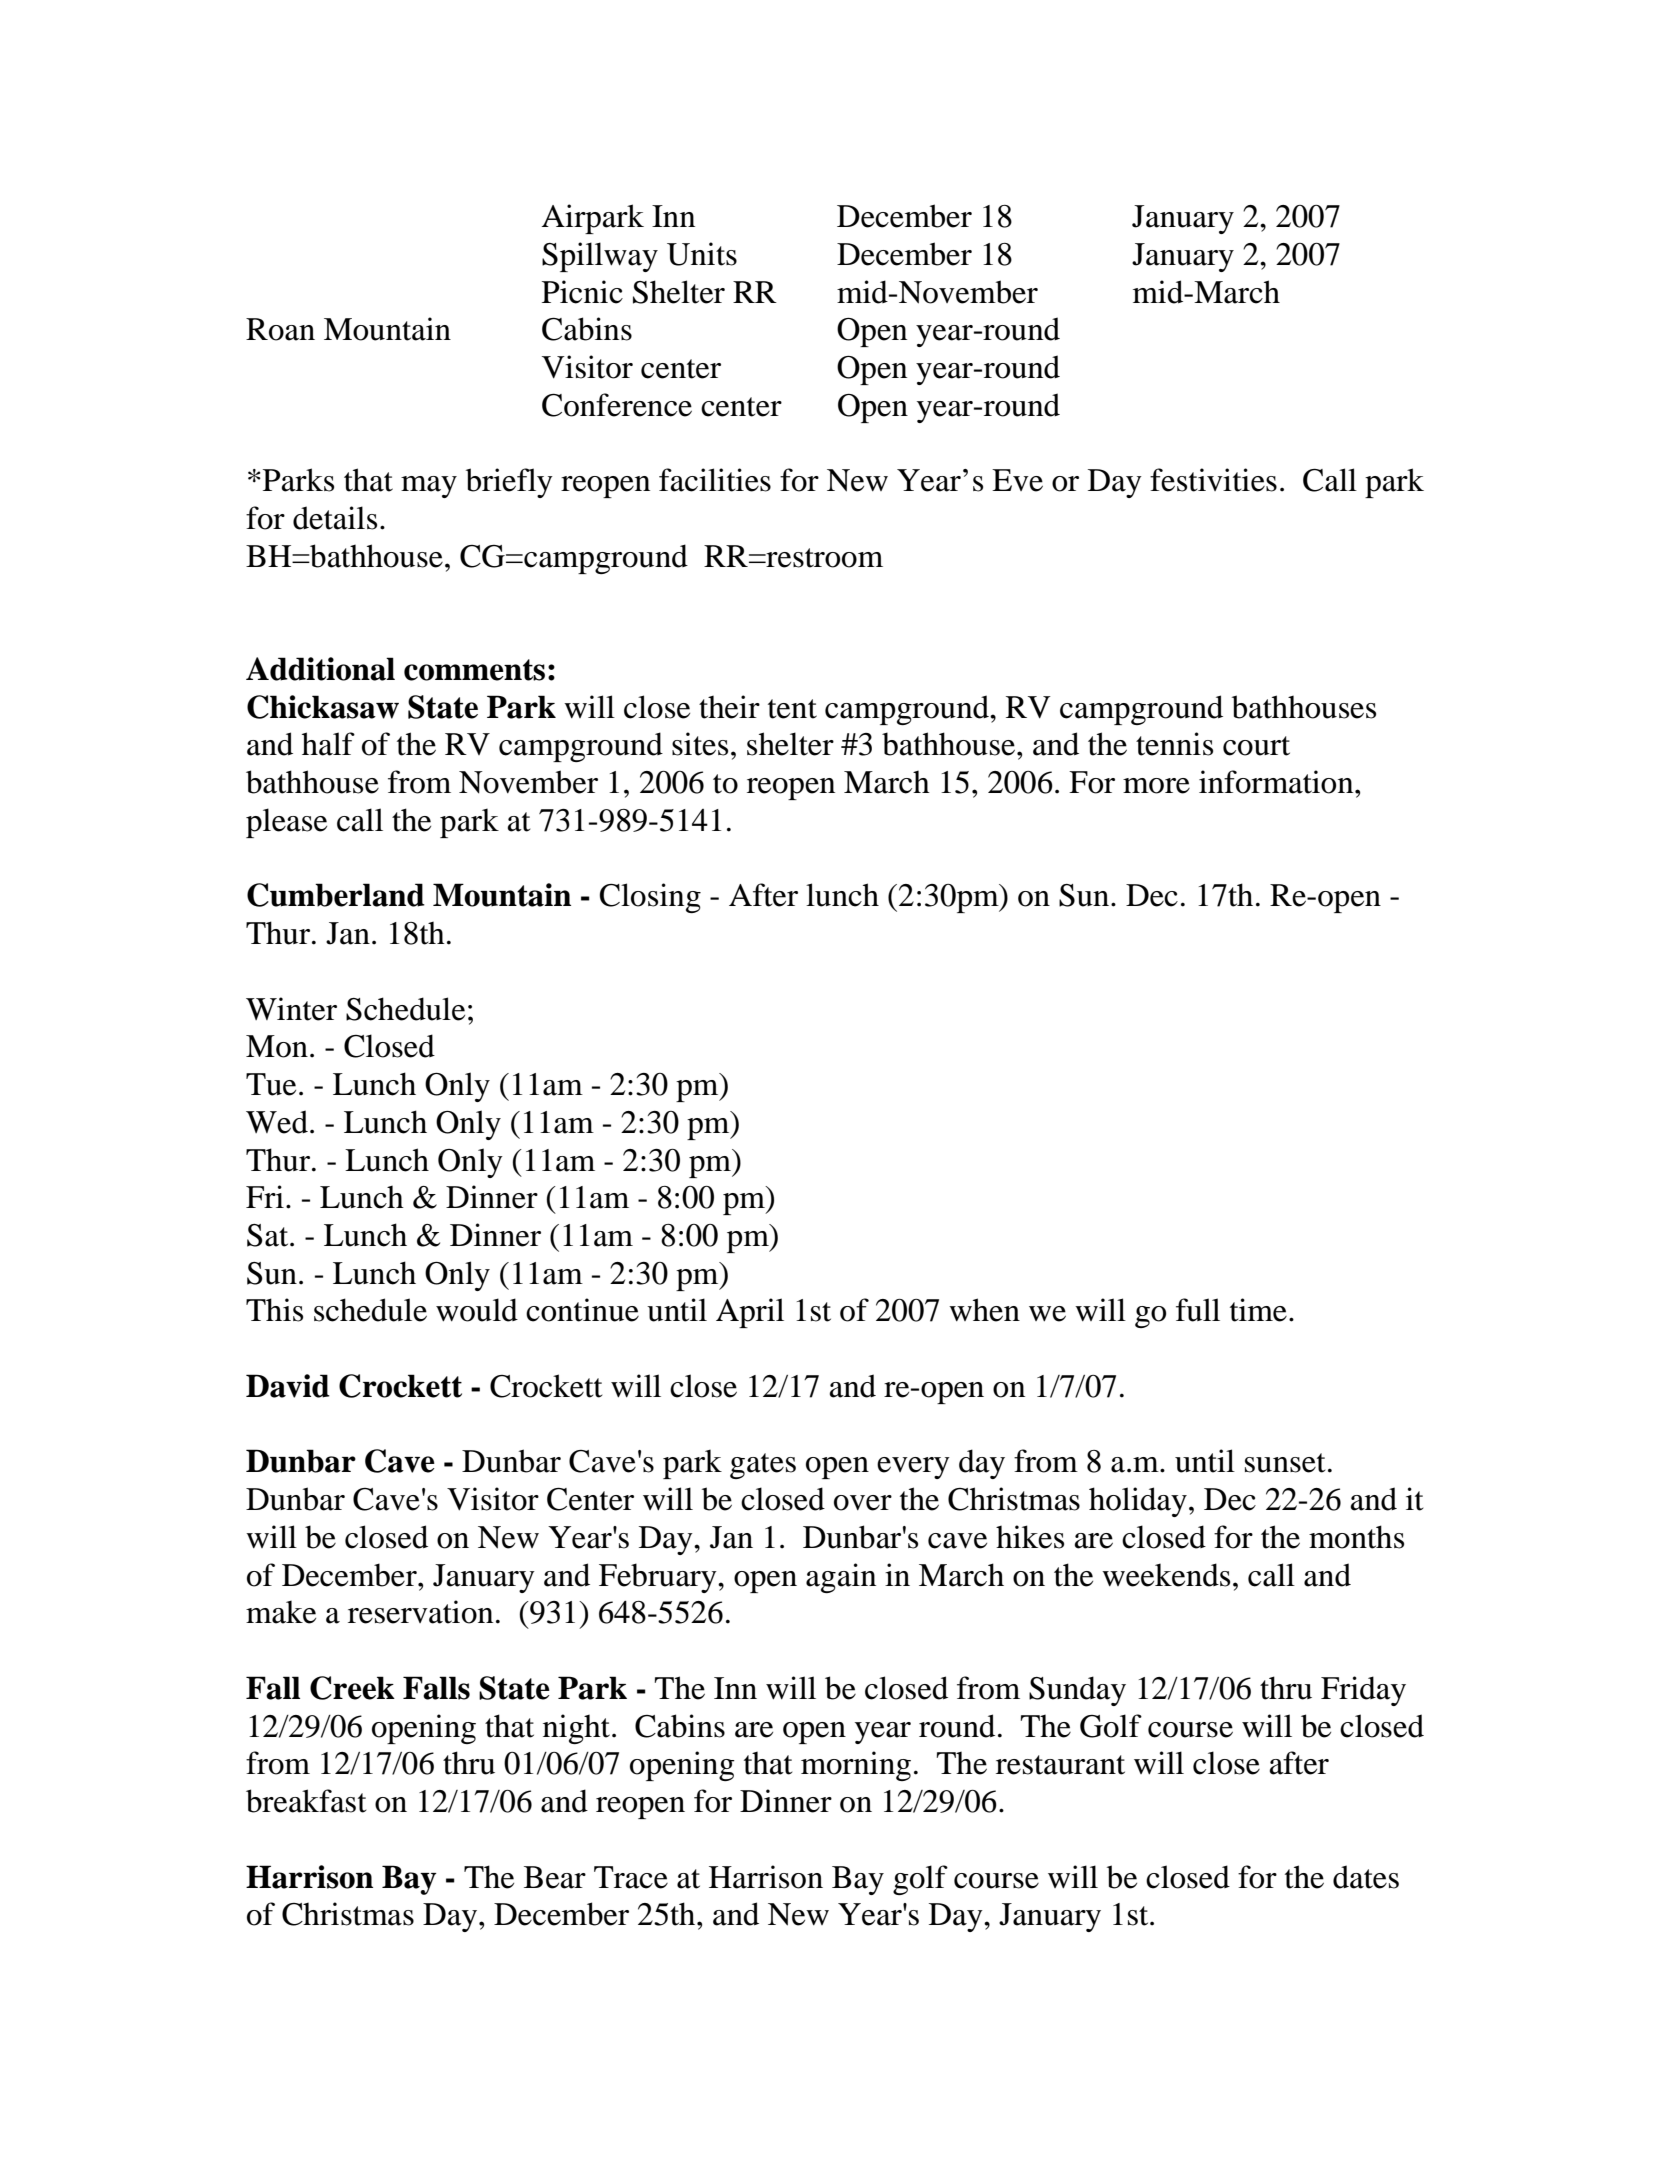 This document has width=1674, height=2166. I want to click on Units, so click(702, 254).
